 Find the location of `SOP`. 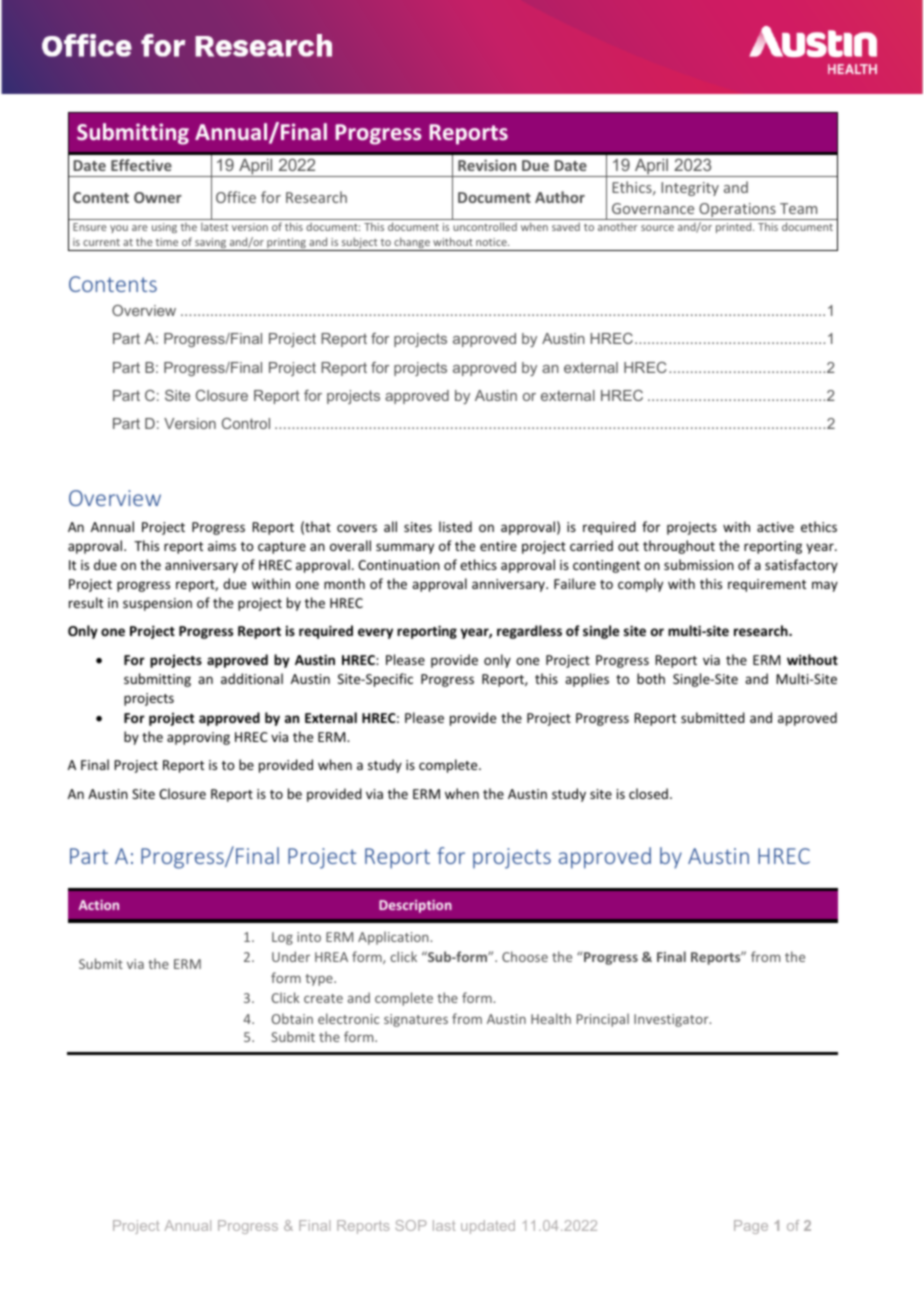

SOP is located at coordinates (410, 1225).
